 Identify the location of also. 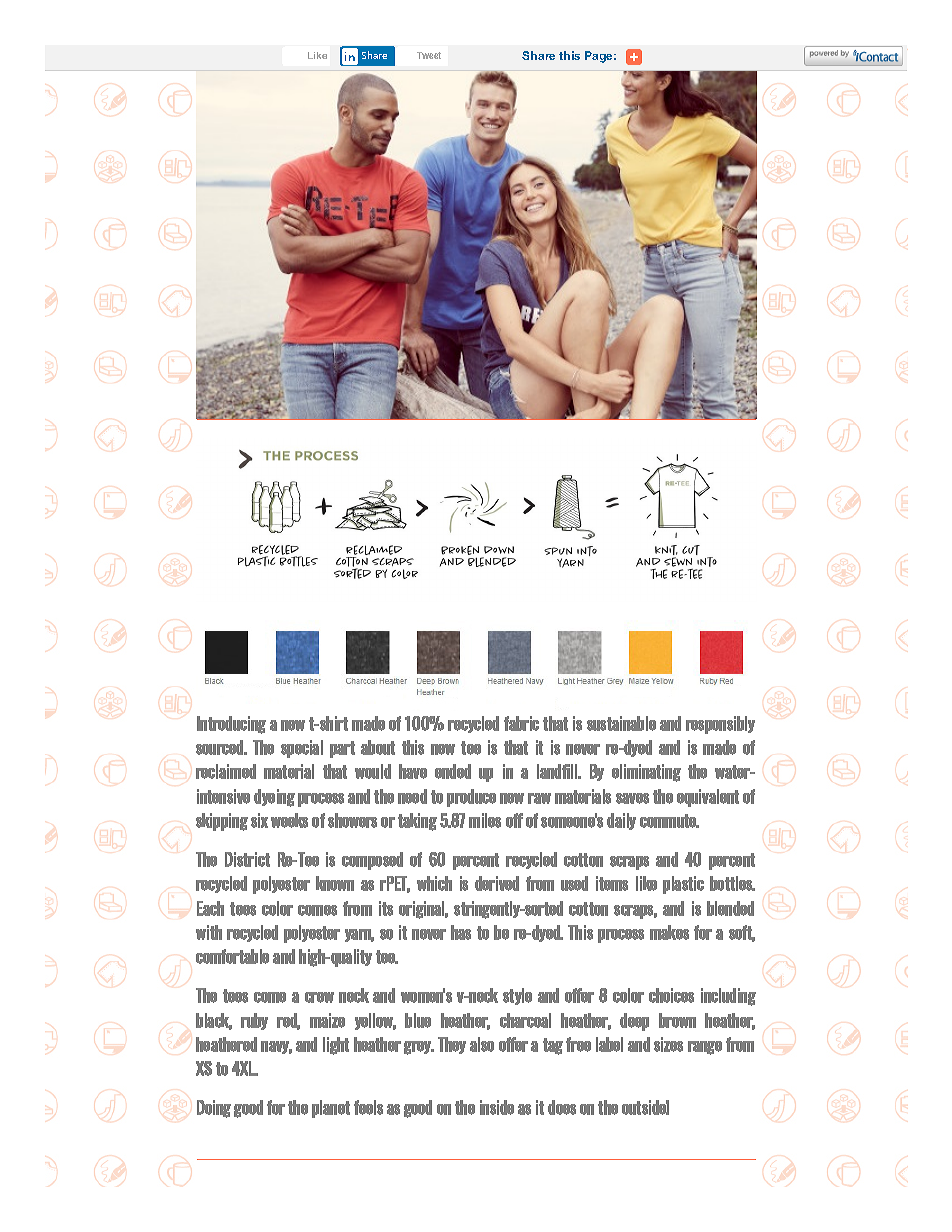
(482, 1044).
